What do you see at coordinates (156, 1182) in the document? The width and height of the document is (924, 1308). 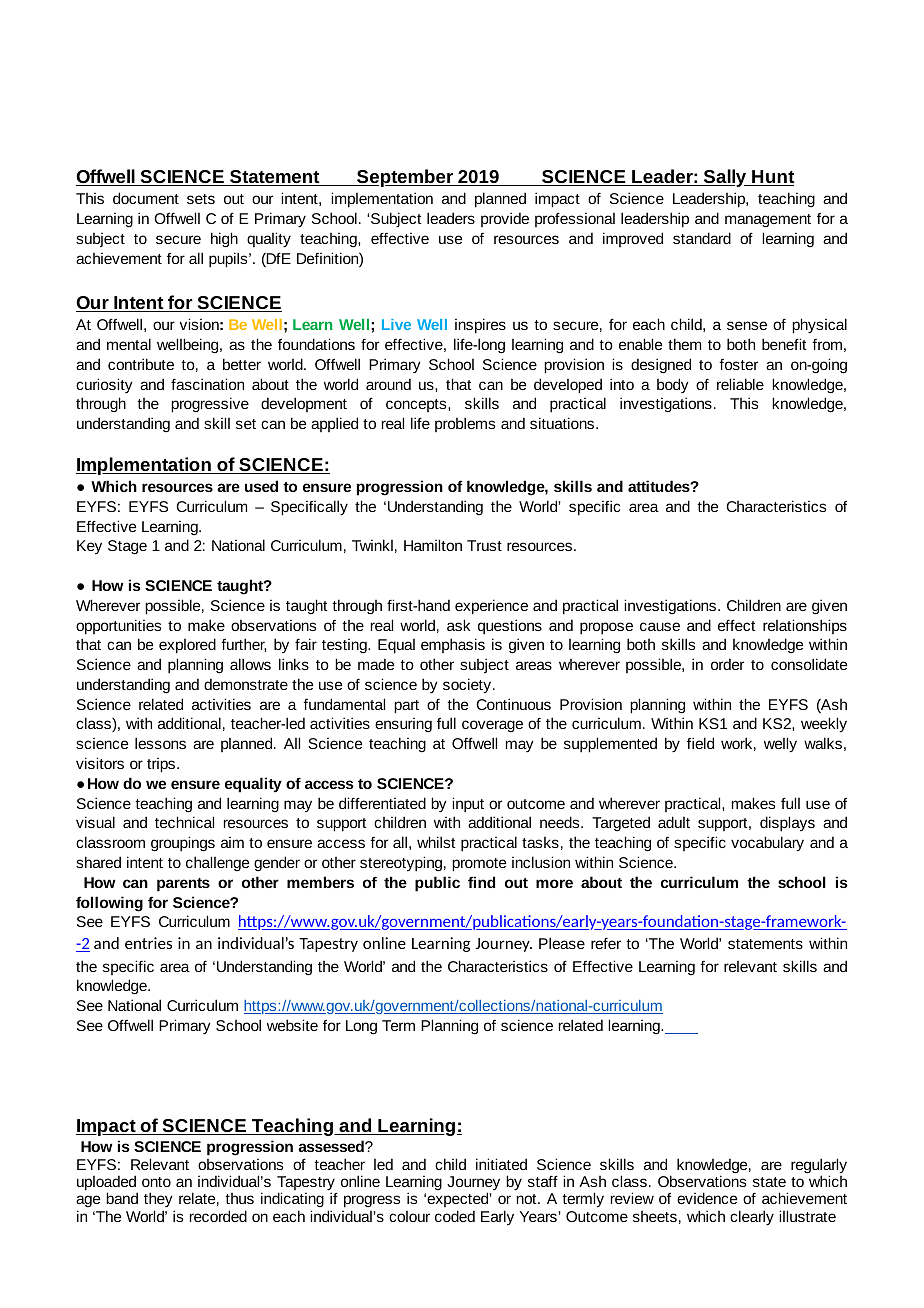 I see `onto` at bounding box center [156, 1182].
